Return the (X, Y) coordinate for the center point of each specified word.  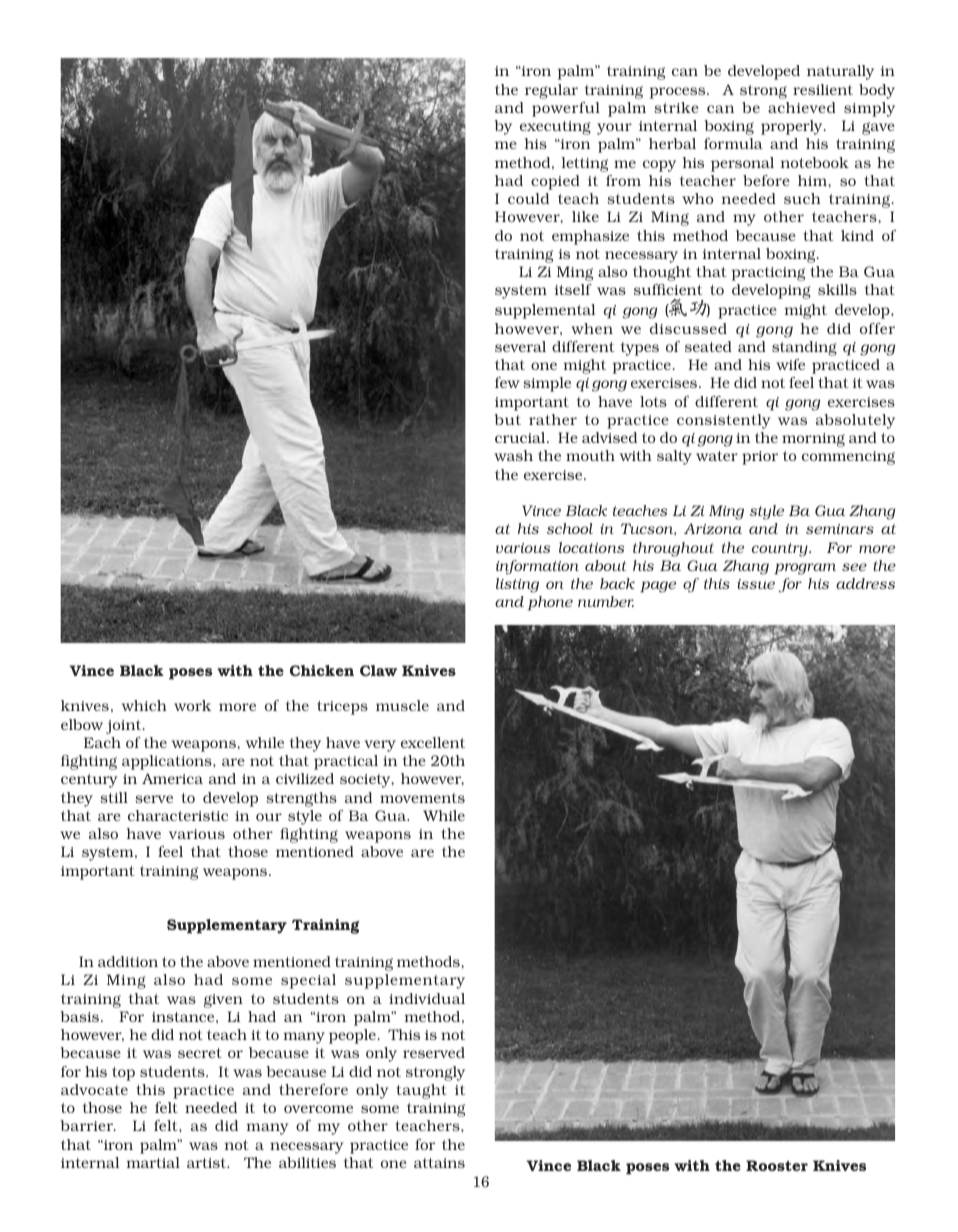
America (172, 778)
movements (422, 798)
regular (551, 91)
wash (513, 455)
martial (153, 1162)
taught (421, 1091)
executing (555, 128)
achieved (802, 107)
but (507, 419)
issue (756, 584)
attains (439, 1163)
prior (760, 458)
